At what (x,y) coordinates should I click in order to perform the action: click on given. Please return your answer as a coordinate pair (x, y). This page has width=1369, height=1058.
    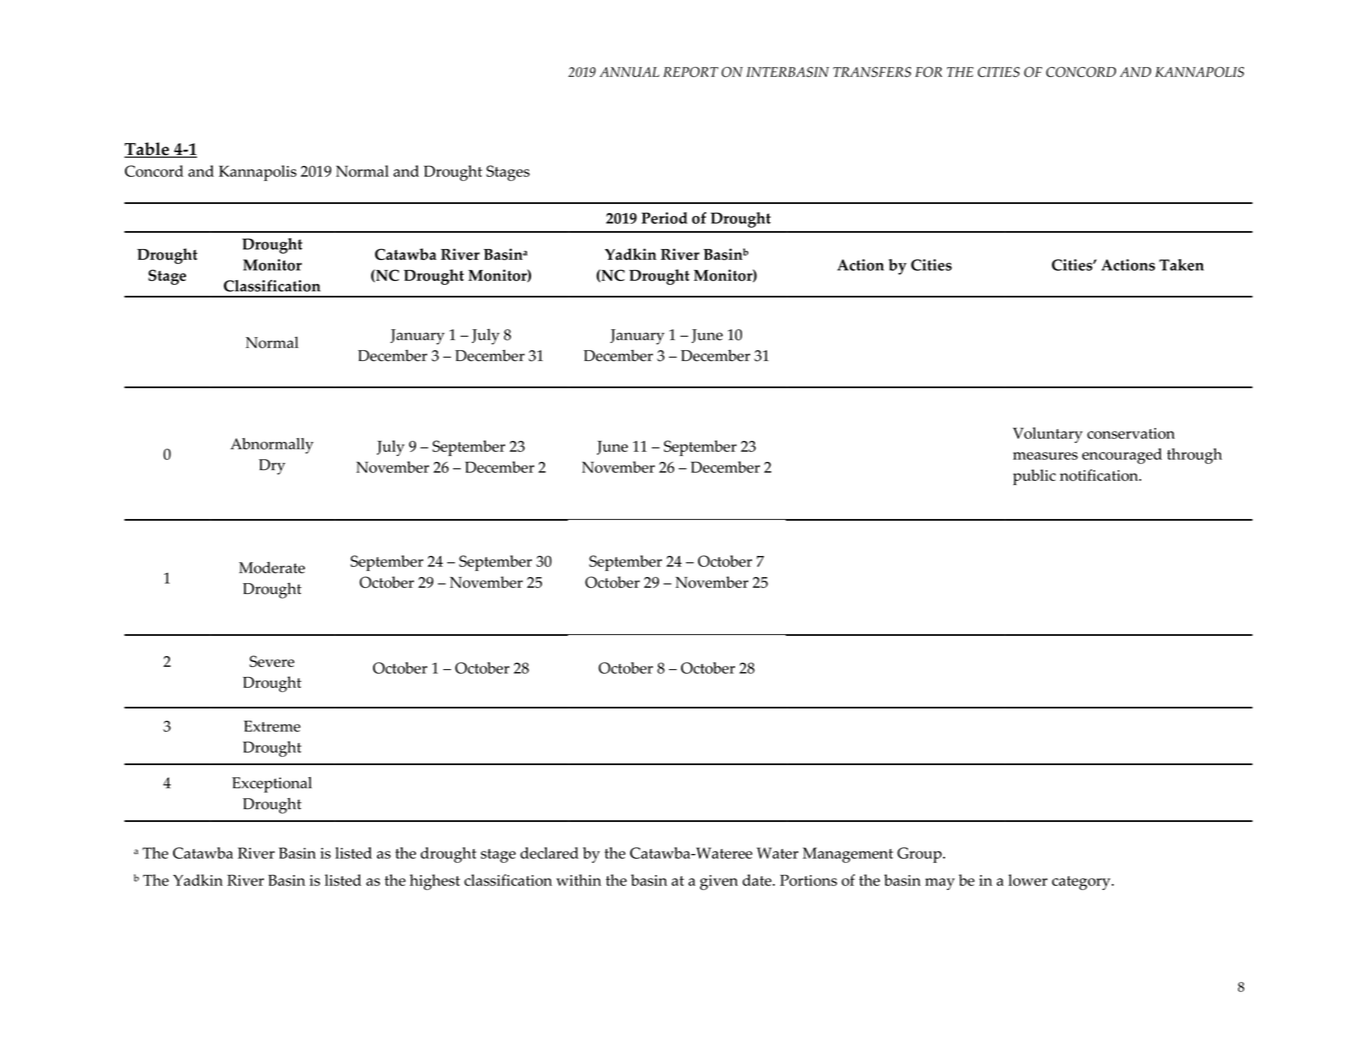
    Looking at the image, I should click on (719, 882).
